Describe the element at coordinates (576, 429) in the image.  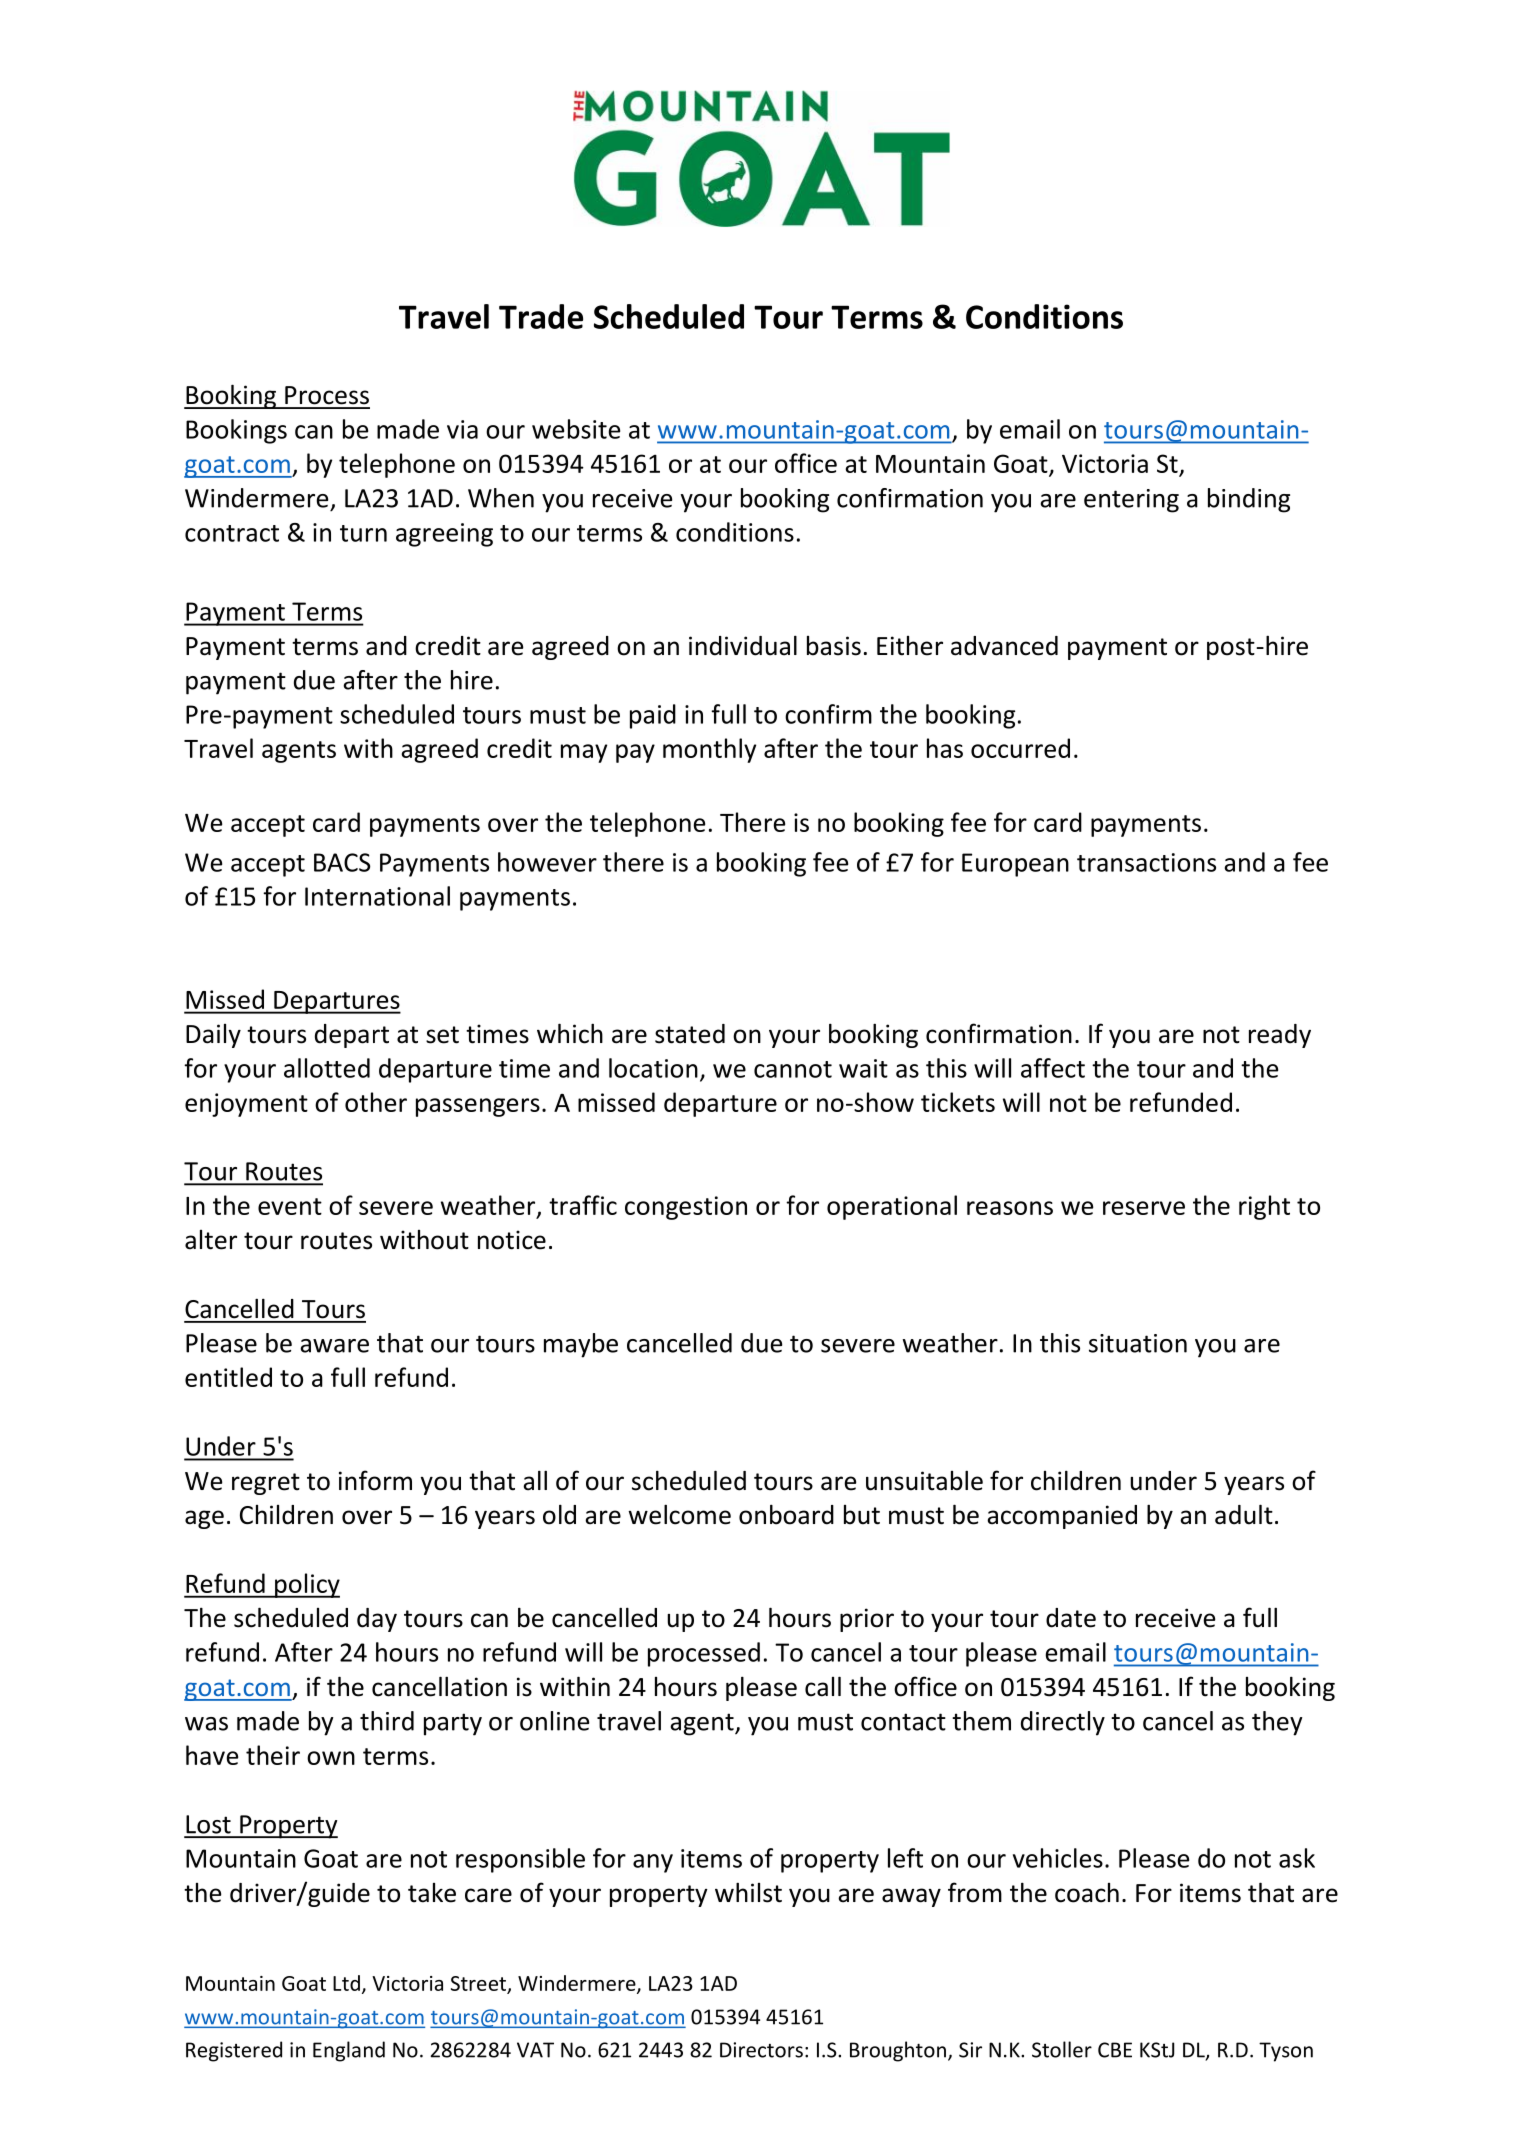
I see `website` at that location.
